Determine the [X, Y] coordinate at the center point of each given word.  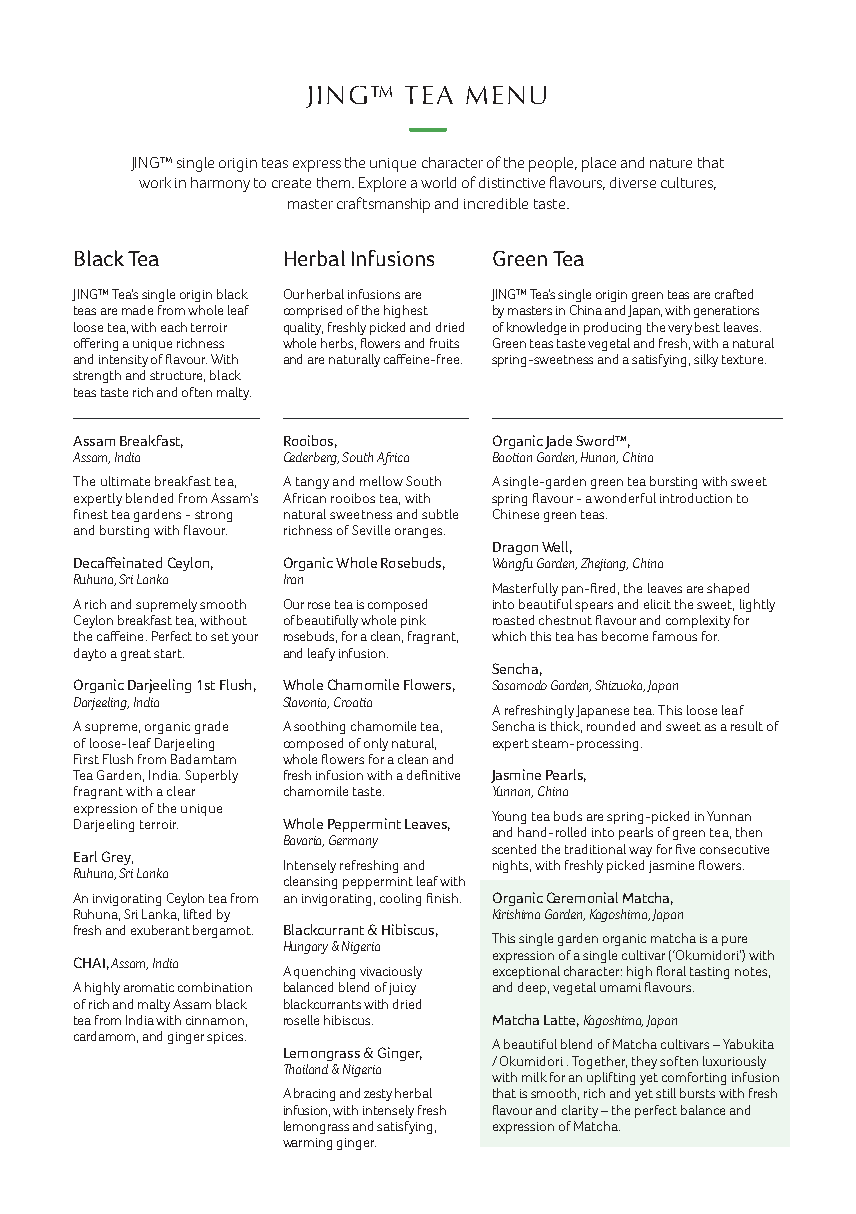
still [666, 1093]
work [155, 182]
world [438, 182]
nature [671, 163]
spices [226, 1038]
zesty [378, 1095]
